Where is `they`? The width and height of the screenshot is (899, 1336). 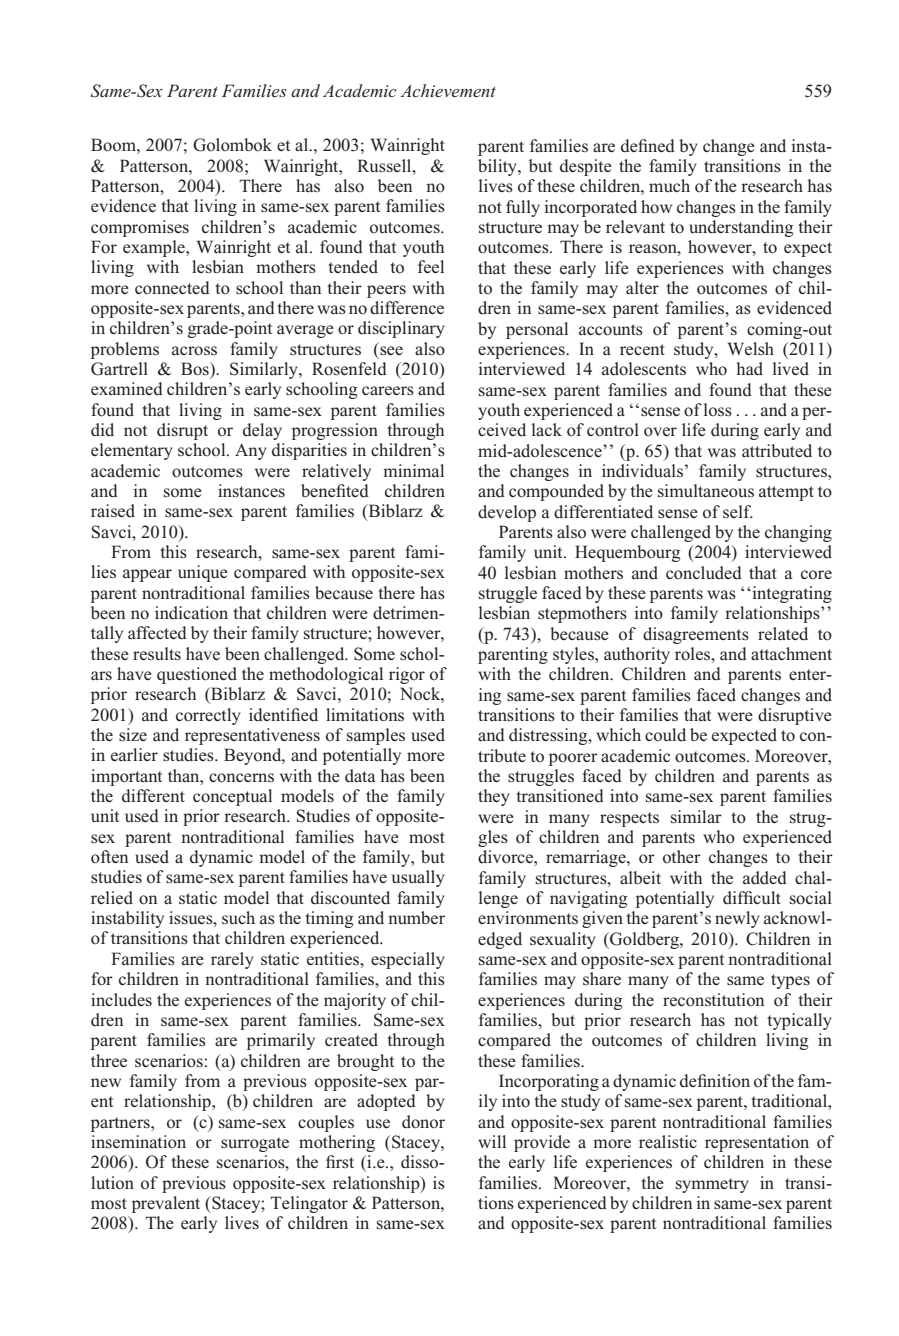
they is located at coordinates (494, 797).
